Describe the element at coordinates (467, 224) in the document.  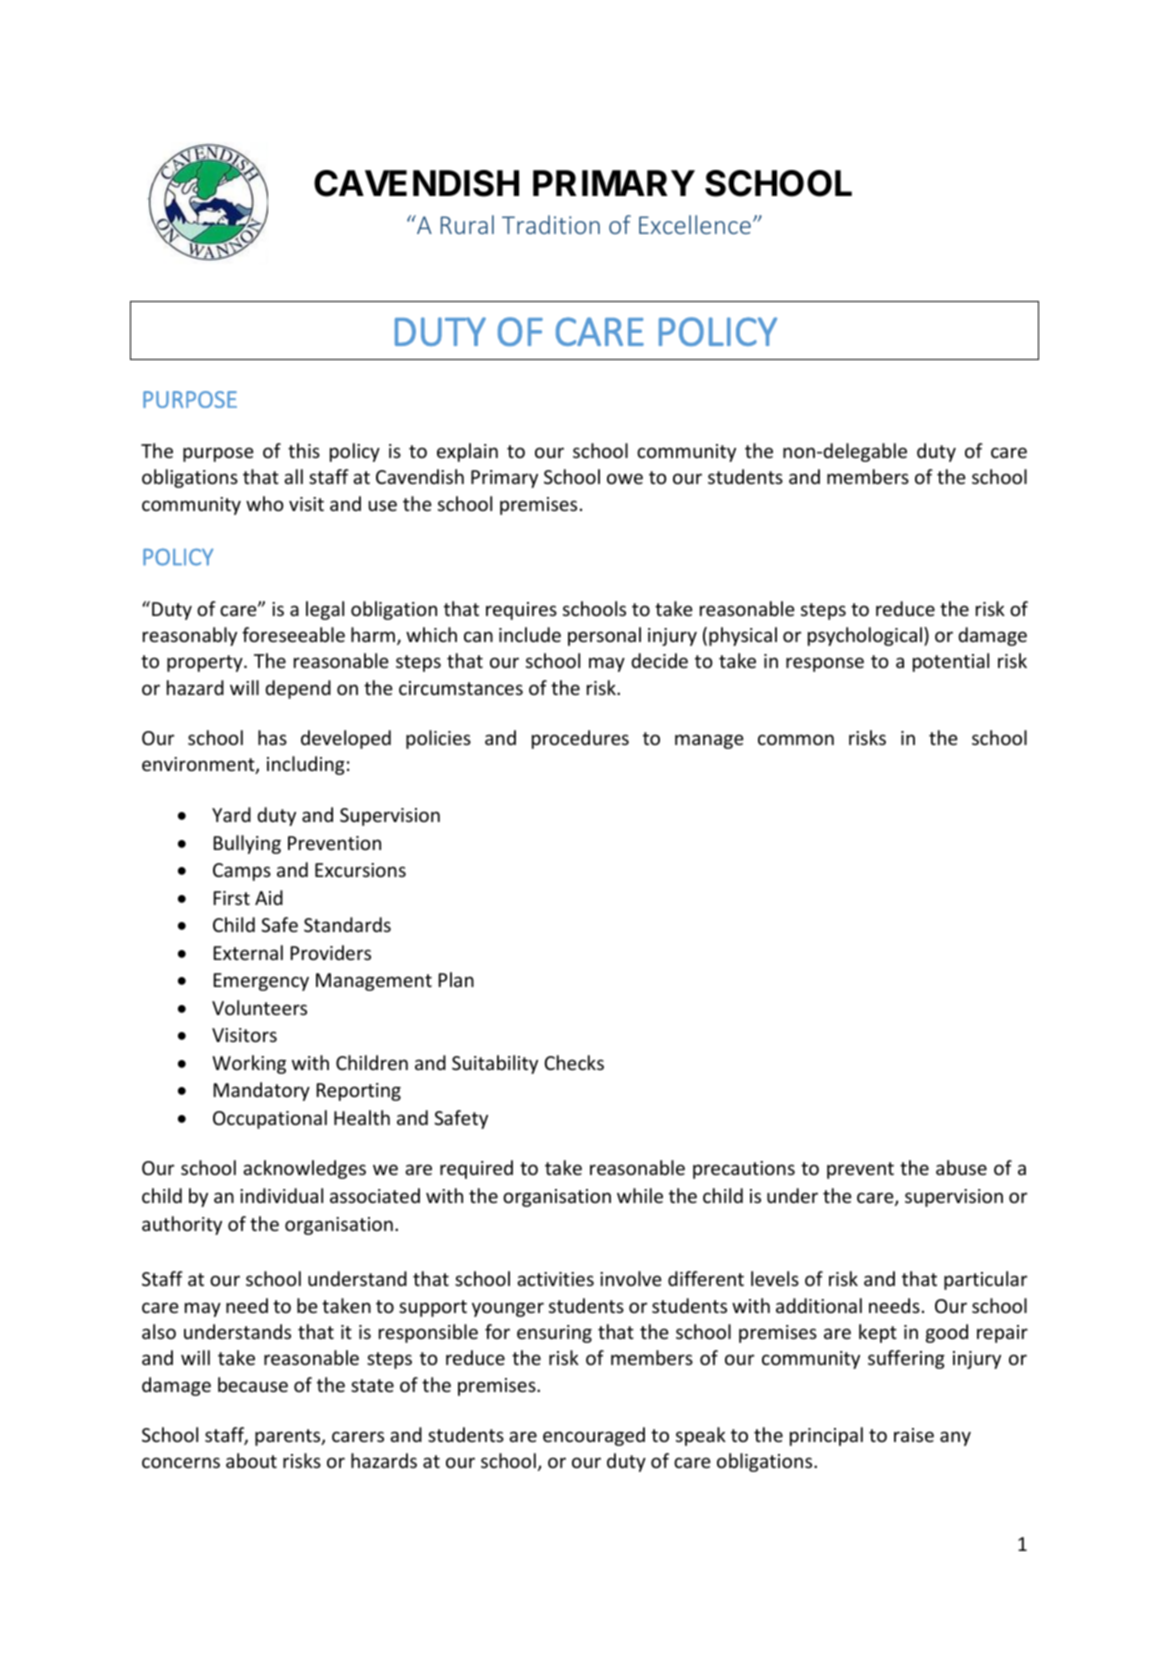
I see `Rural` at that location.
